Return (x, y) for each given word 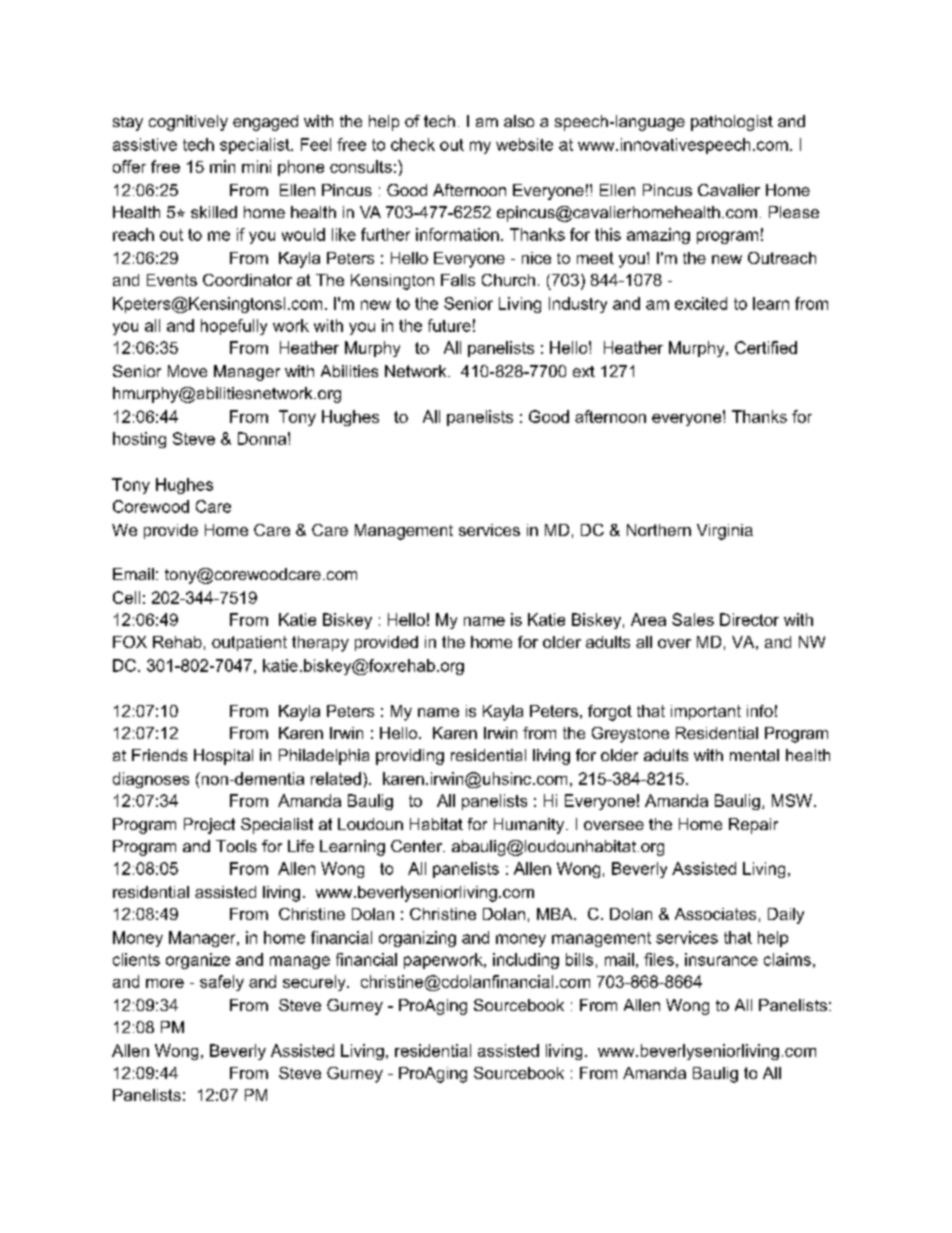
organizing (417, 939)
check (413, 144)
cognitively (188, 123)
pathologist (732, 123)
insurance (721, 959)
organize (198, 961)
